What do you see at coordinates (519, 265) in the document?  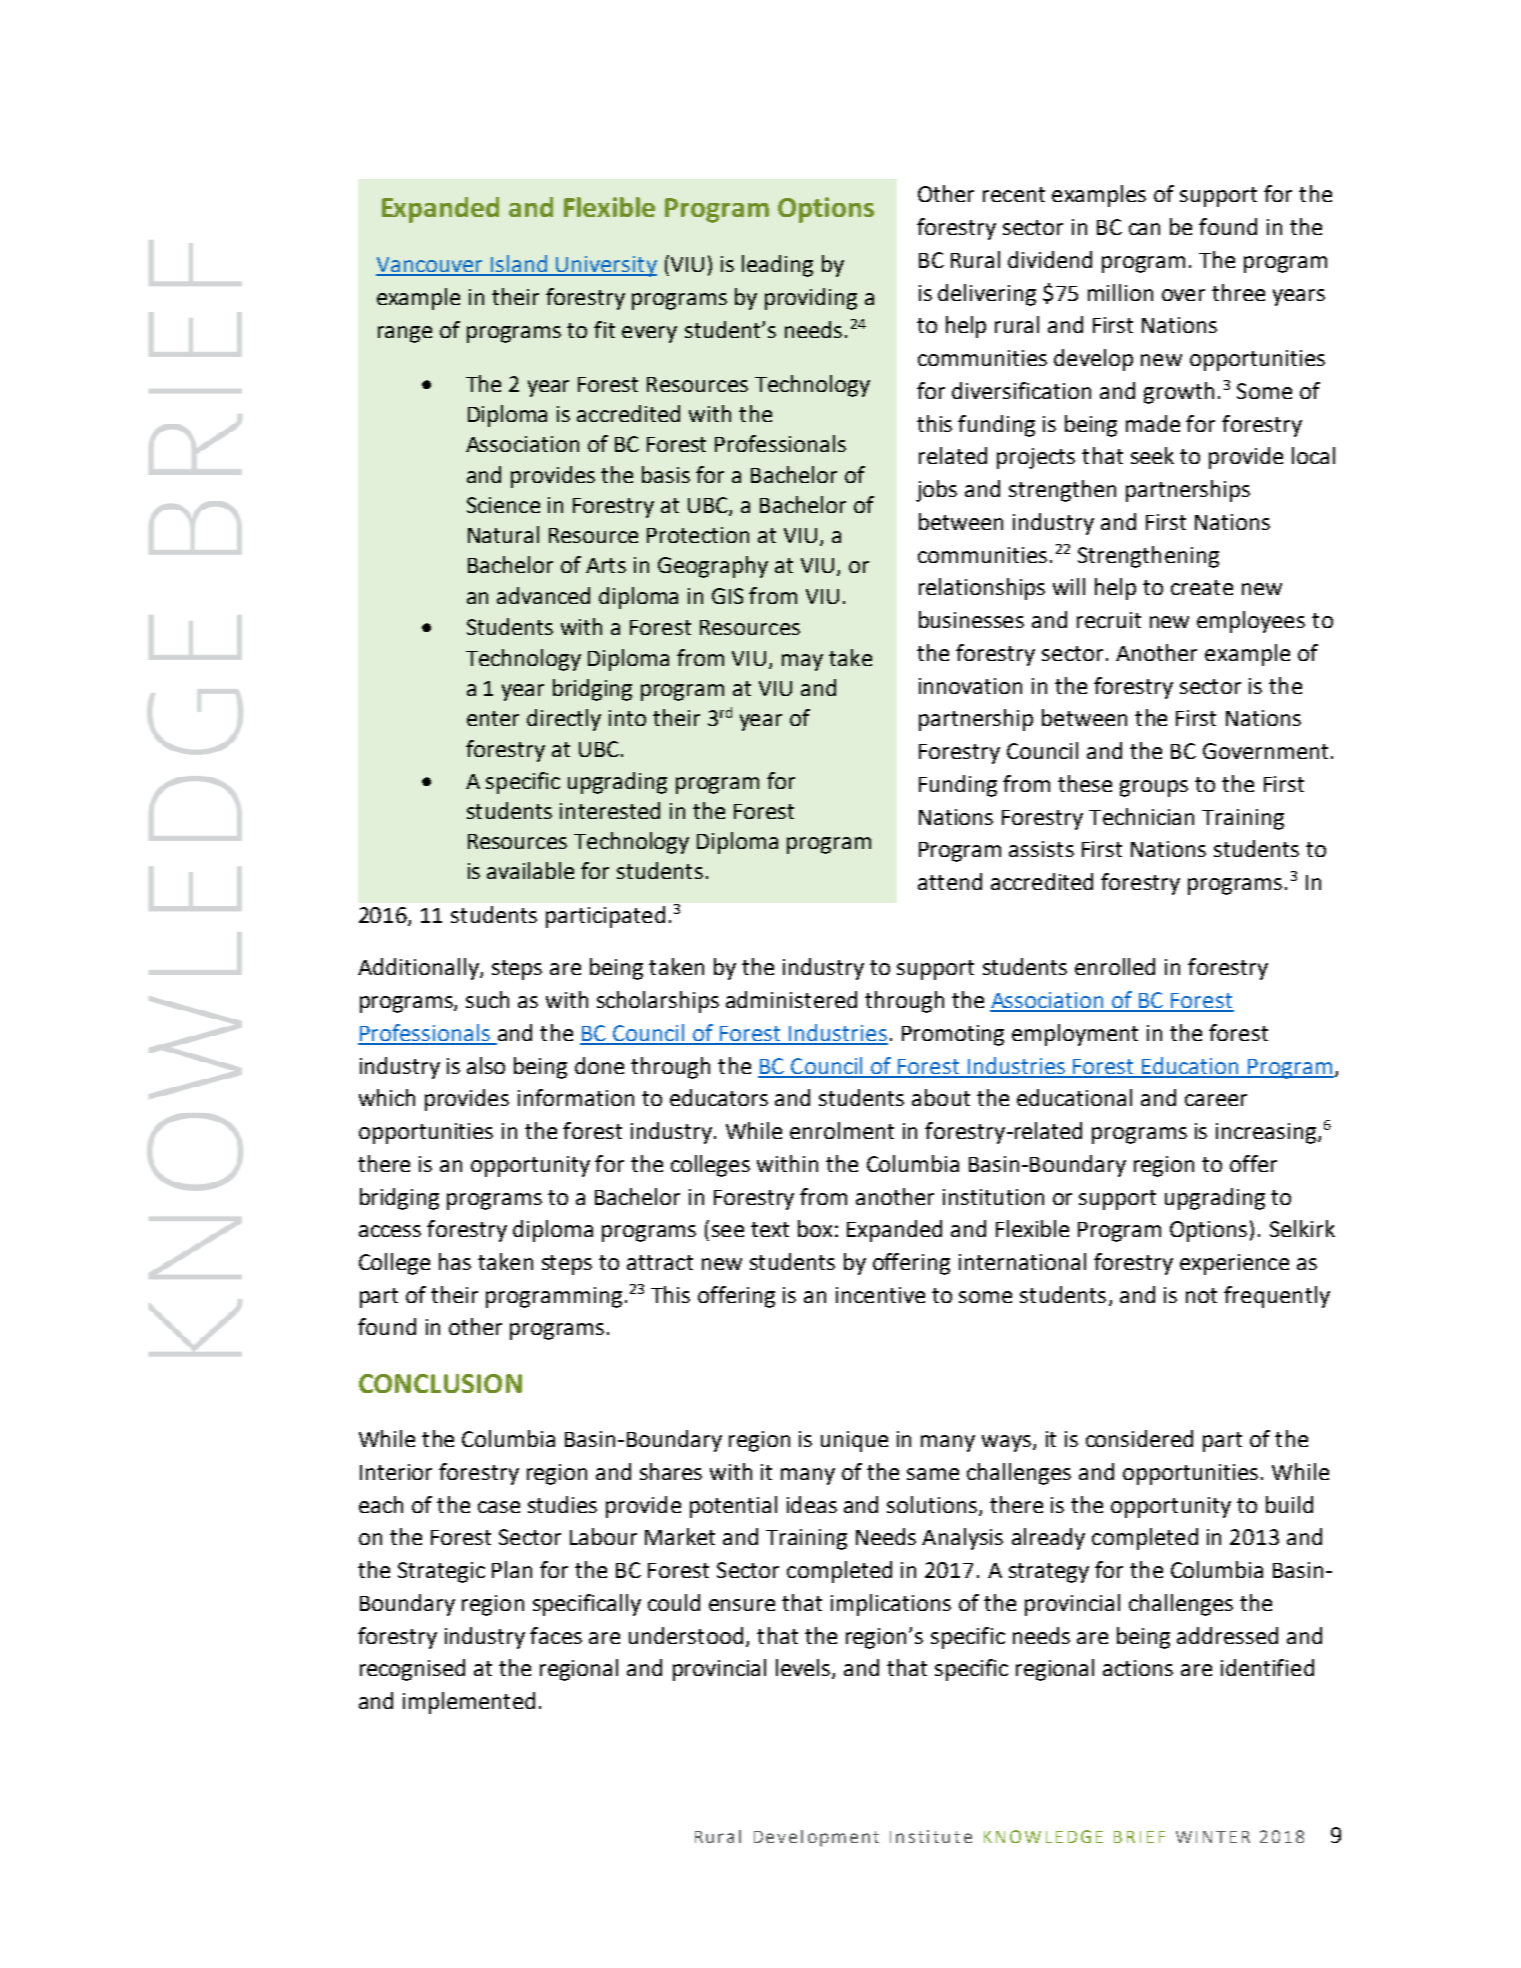 I see `Island` at bounding box center [519, 265].
